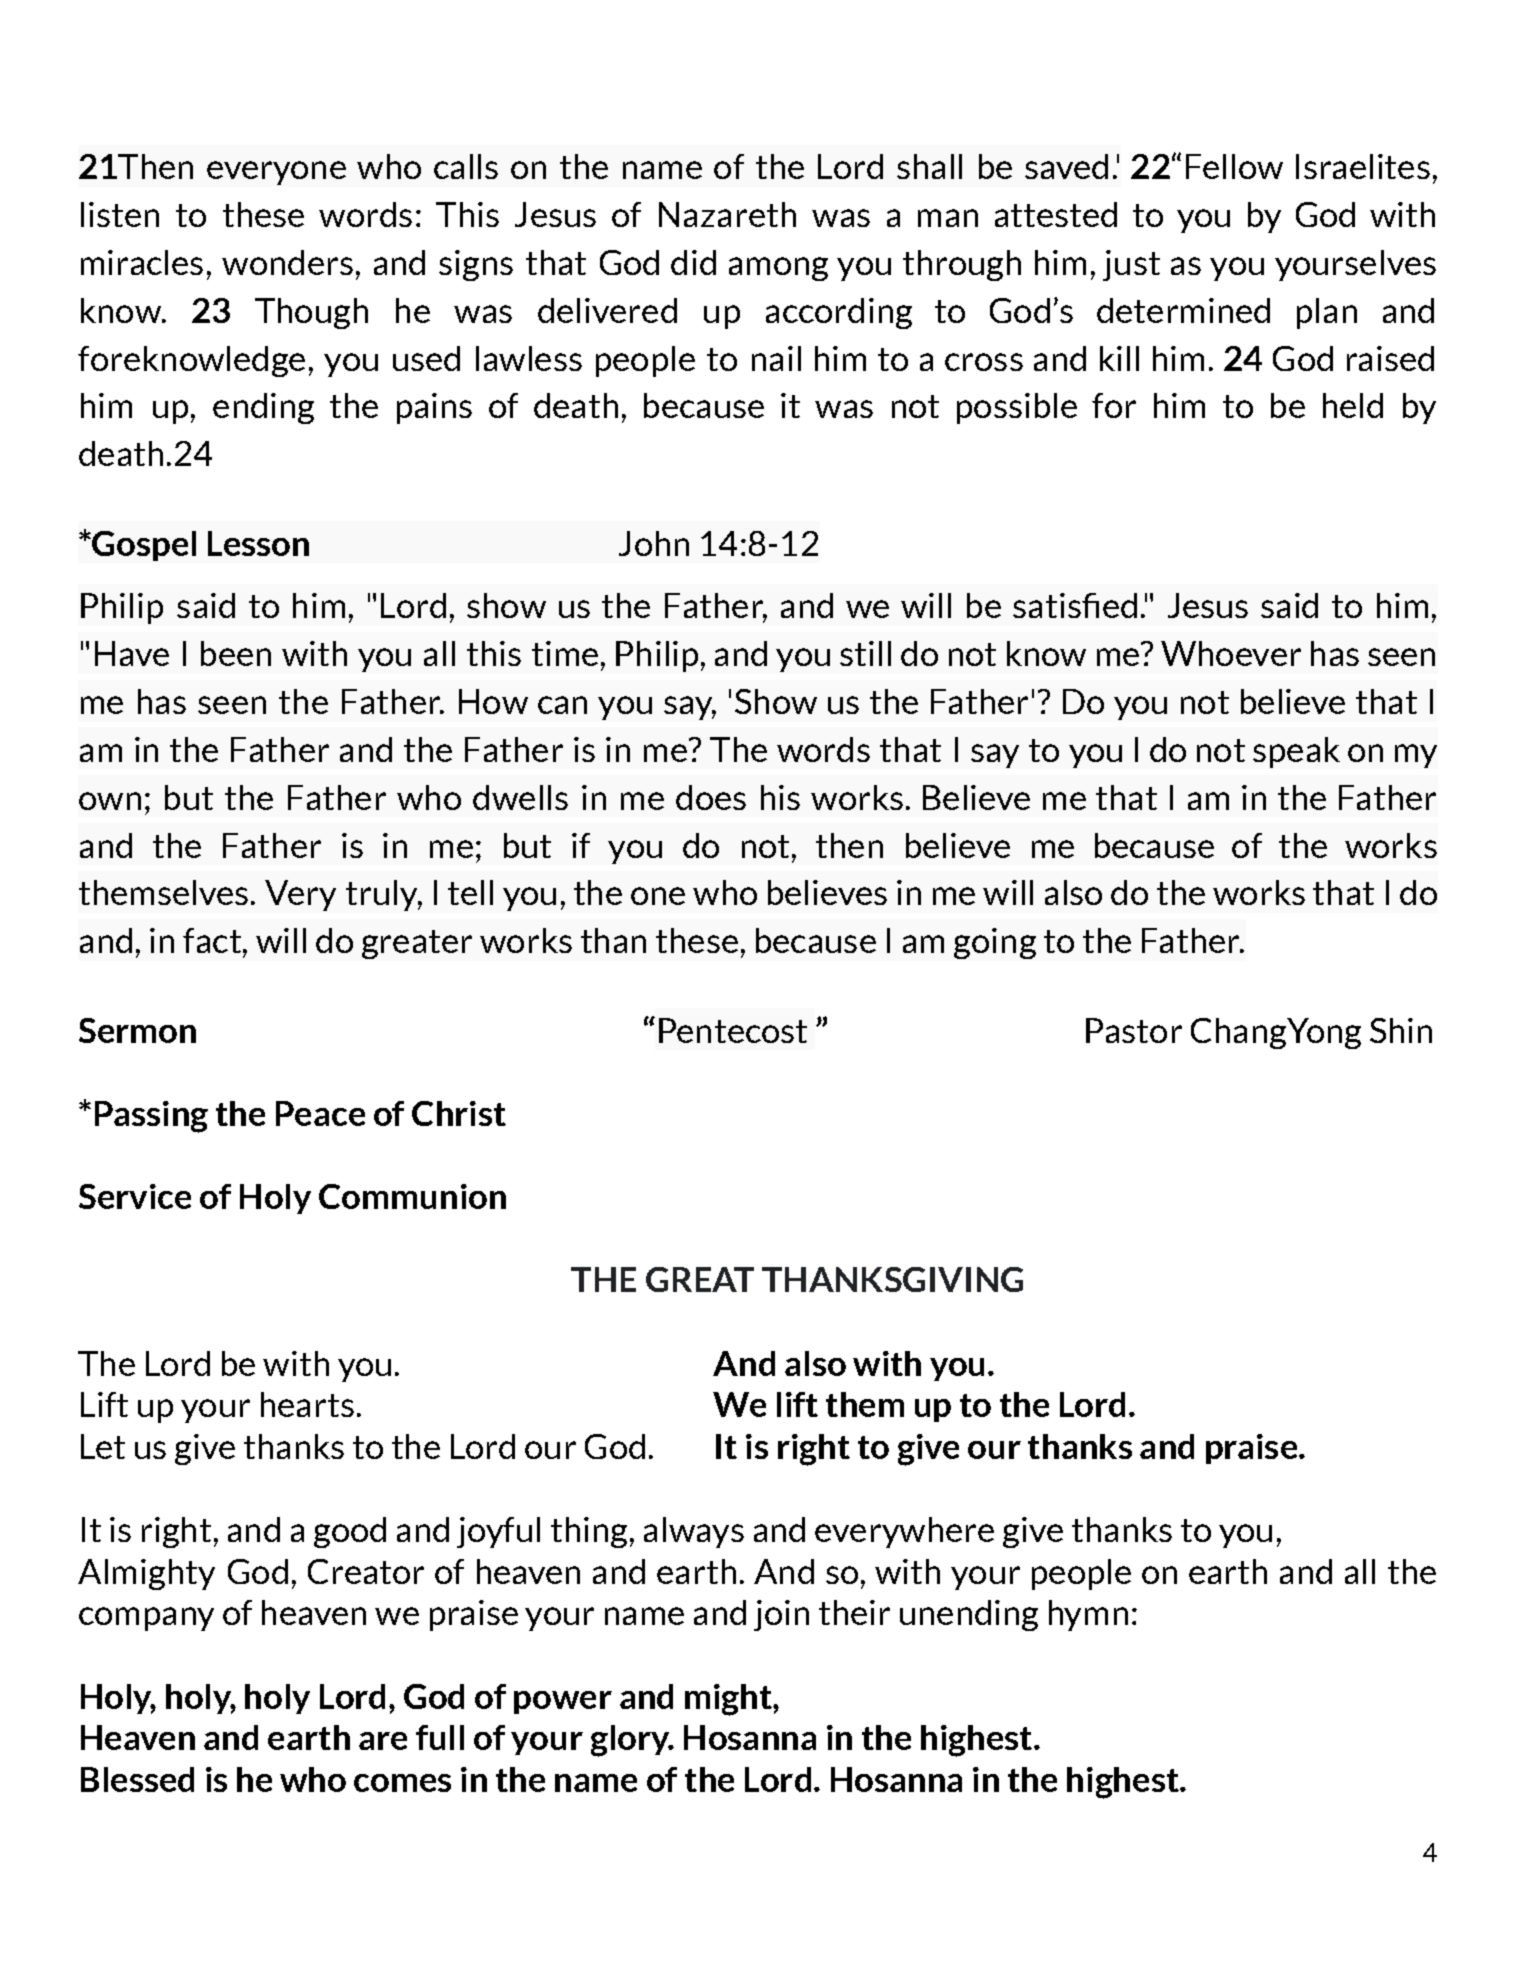 This page has height=1962, width=1516. Describe the element at coordinates (287, 262) in the page. I see `wonders` at that location.
